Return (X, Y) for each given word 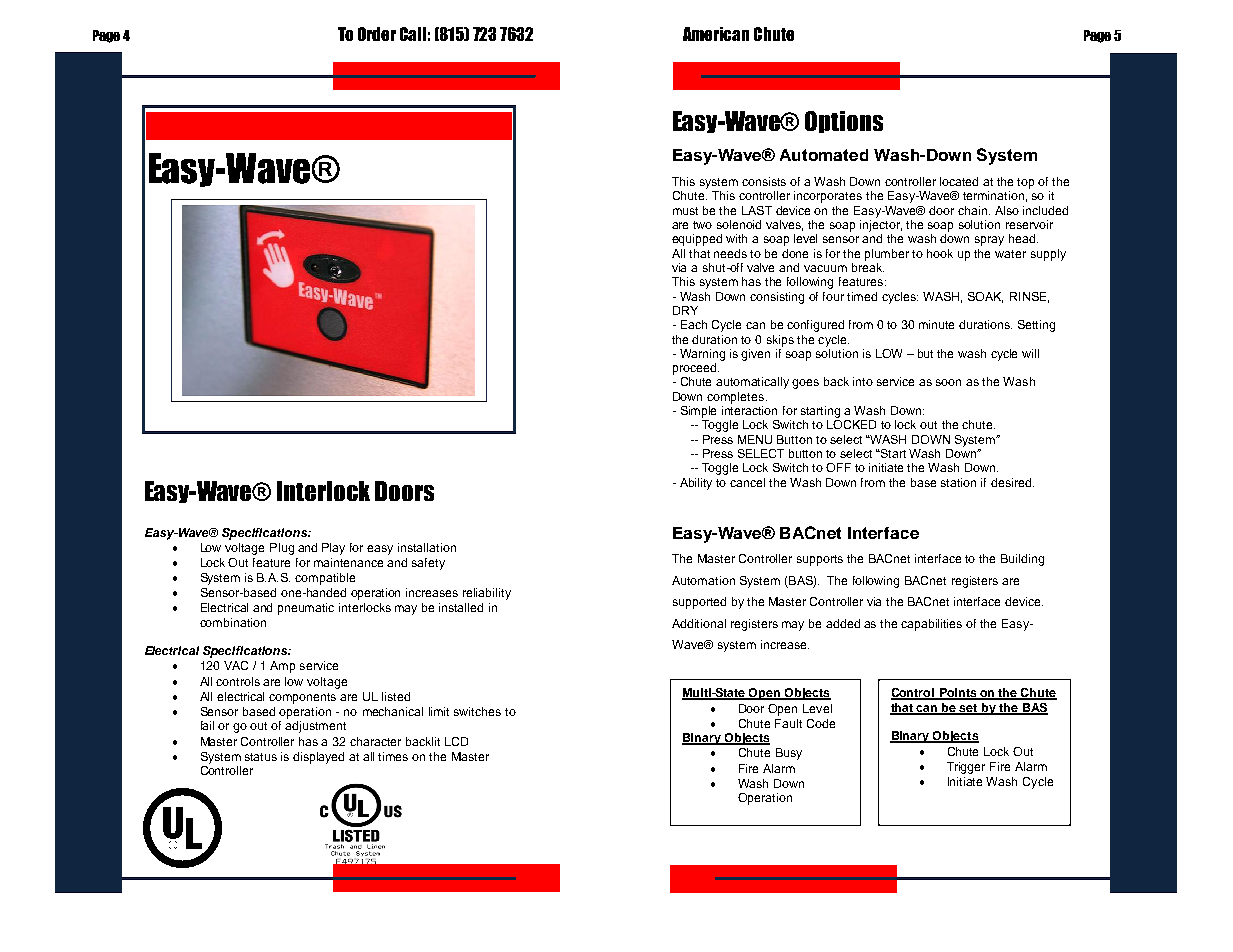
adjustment (315, 727)
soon (948, 382)
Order (377, 34)
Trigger (966, 768)
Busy (789, 754)
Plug (282, 549)
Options (844, 122)
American (716, 34)
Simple (698, 412)
